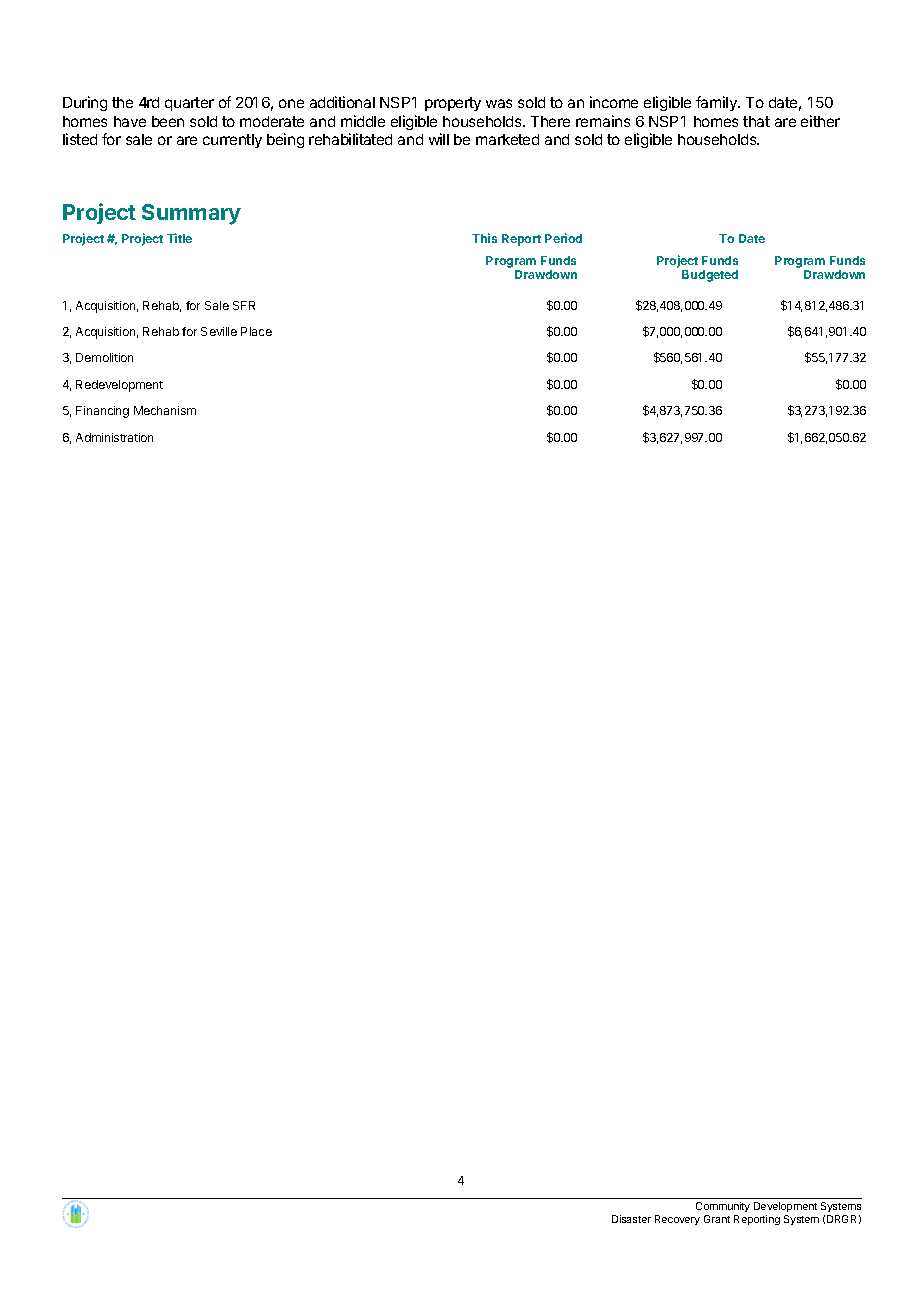 The height and width of the screenshot is (1308, 924). I want to click on will, so click(439, 139).
